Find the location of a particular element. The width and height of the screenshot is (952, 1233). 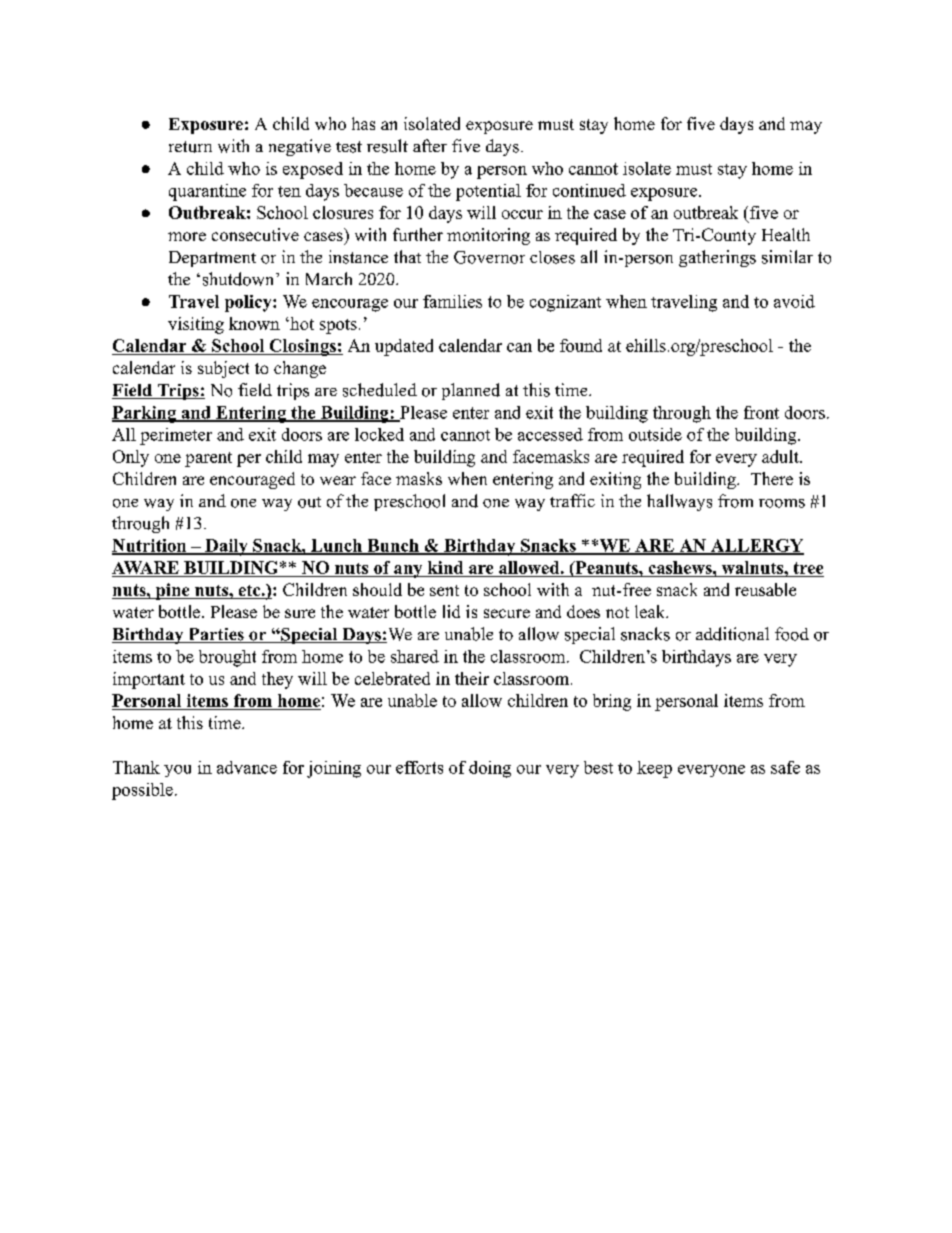

ALLERGY is located at coordinates (756, 546).
